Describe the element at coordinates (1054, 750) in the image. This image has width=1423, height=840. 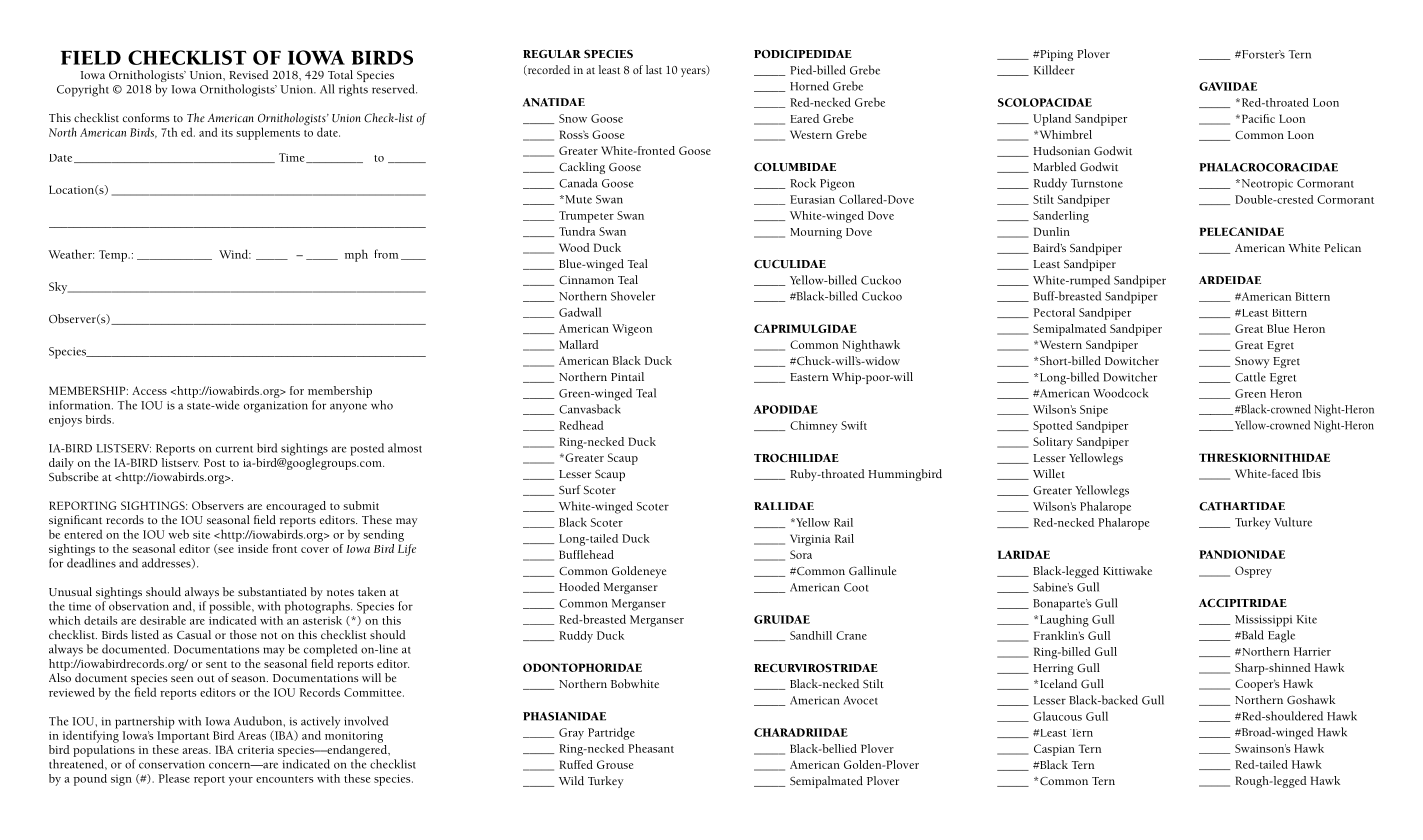
I see `Caspian` at that location.
